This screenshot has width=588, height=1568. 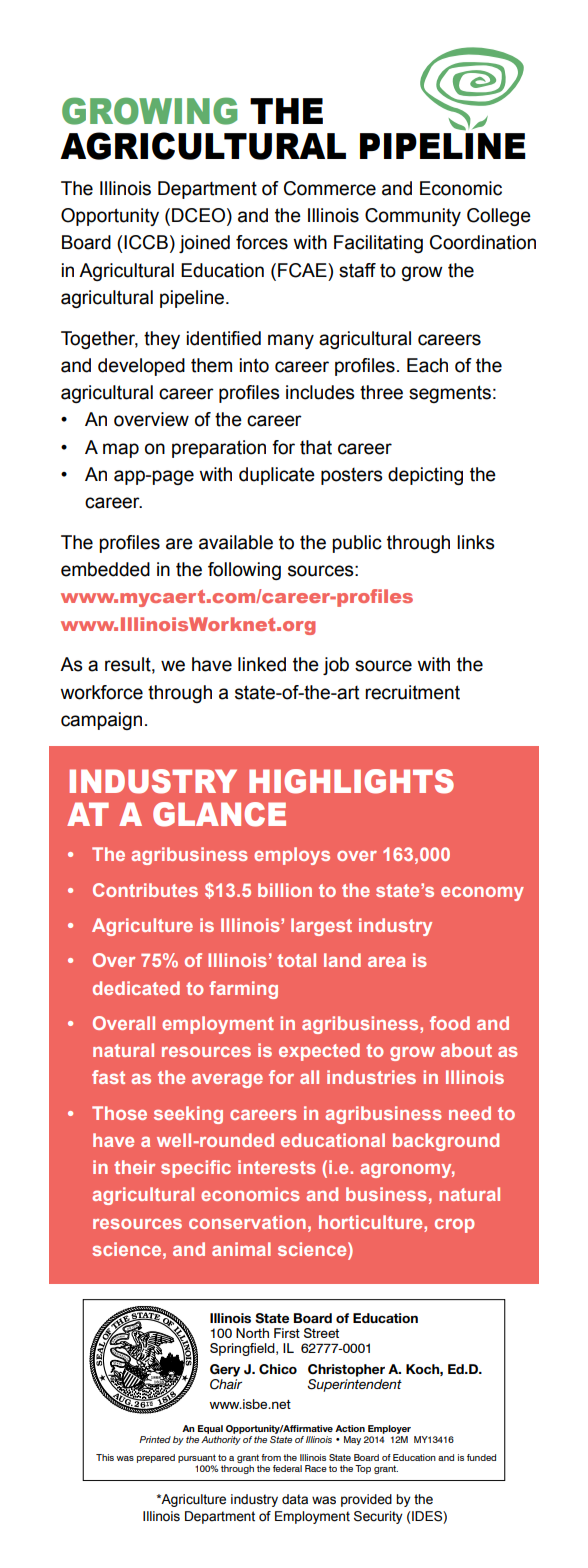 What do you see at coordinates (156, 1458) in the screenshot?
I see `prepared` at bounding box center [156, 1458].
